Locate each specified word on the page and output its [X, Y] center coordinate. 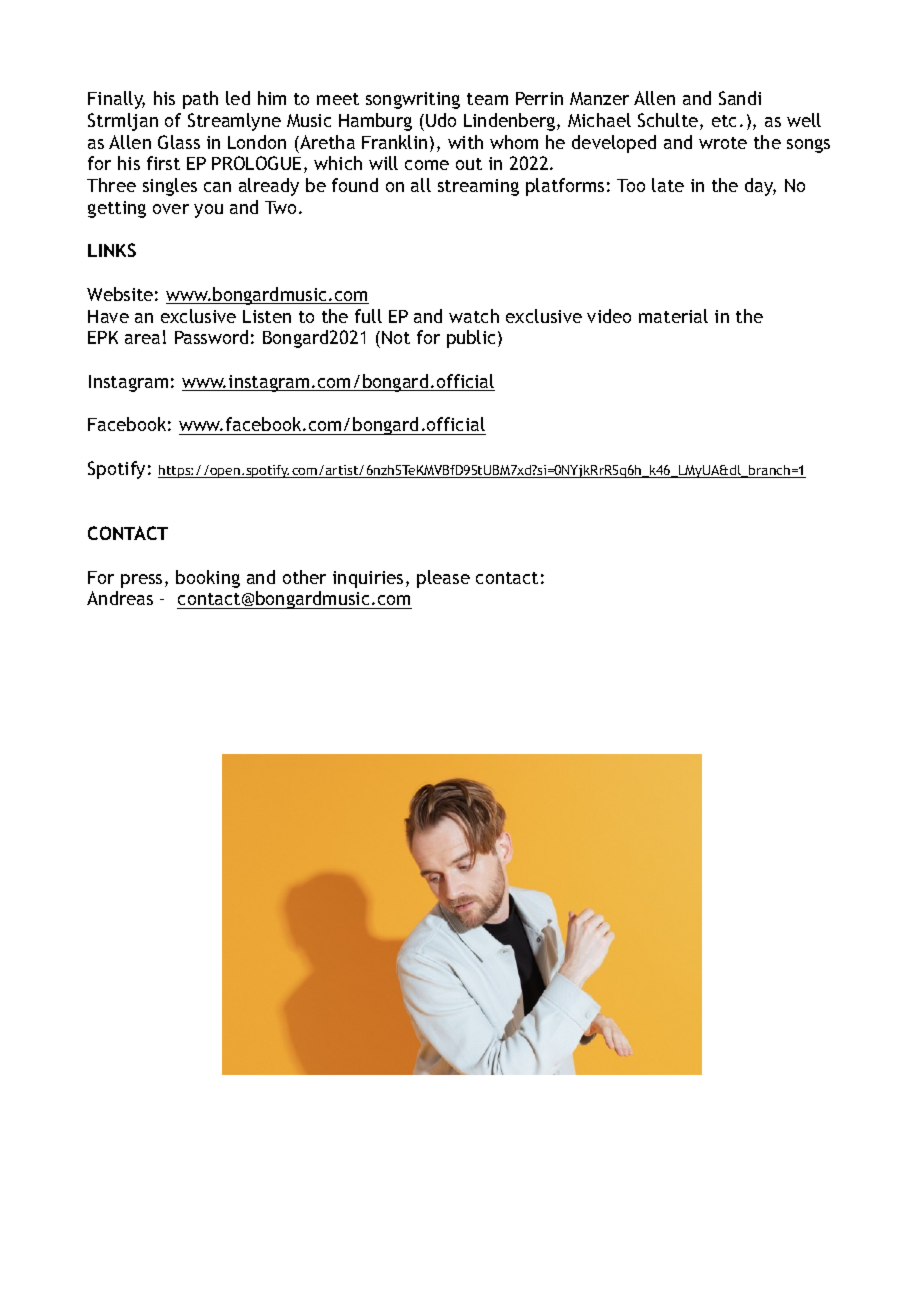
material [673, 316]
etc [724, 121]
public [473, 339]
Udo [441, 120]
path [200, 100]
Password [211, 337]
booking [208, 579]
